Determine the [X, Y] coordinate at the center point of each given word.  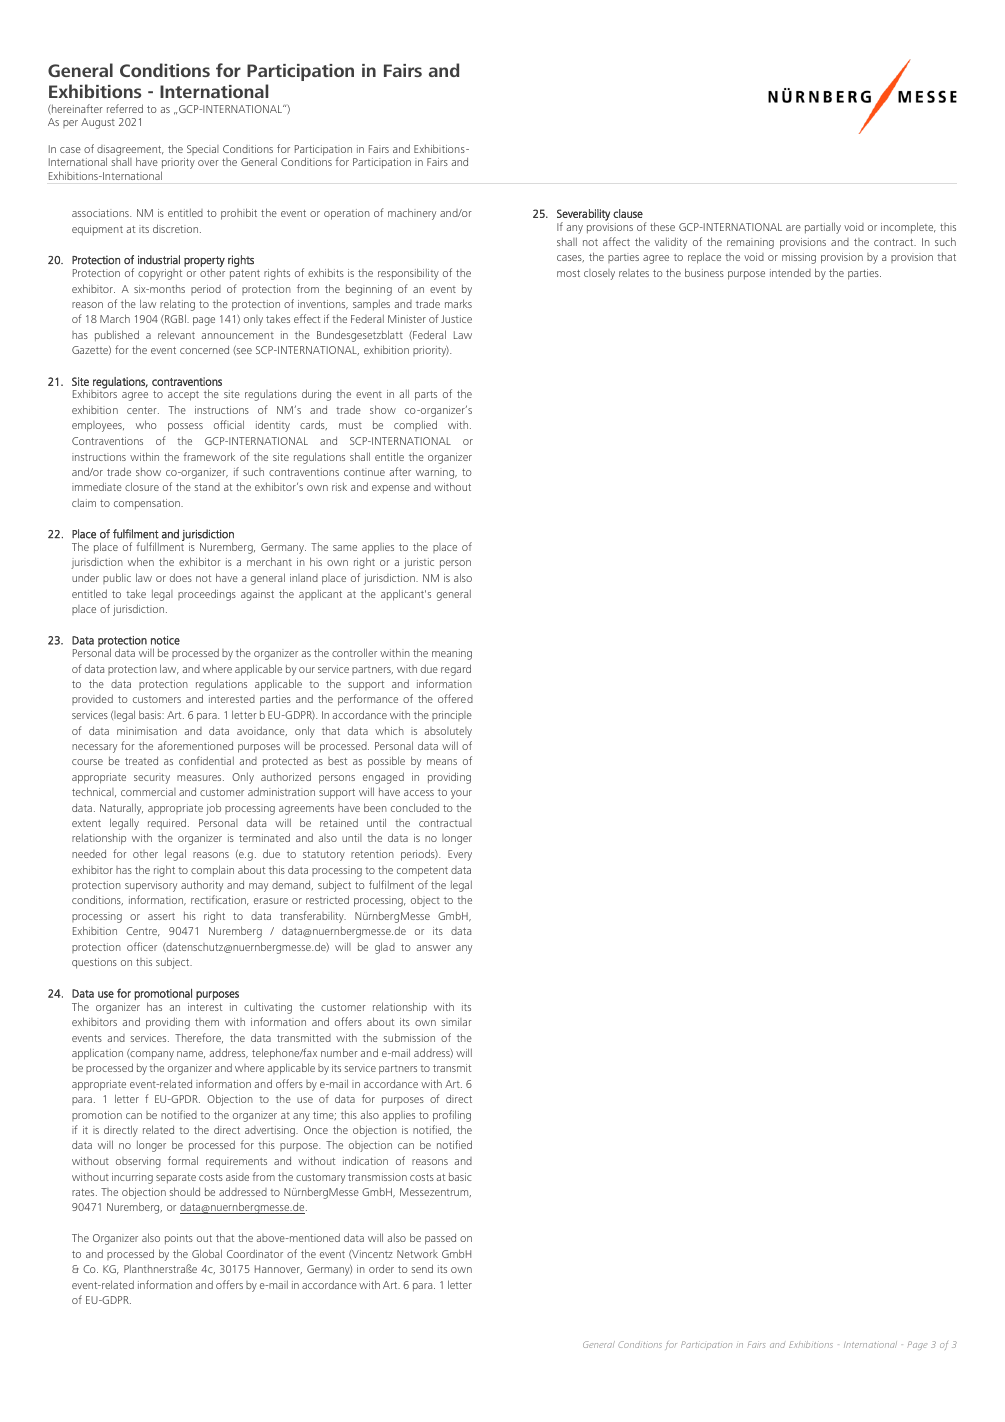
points [179, 1239]
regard [456, 670]
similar [457, 1022]
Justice [456, 319]
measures [200, 778]
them [207, 1022]
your [461, 794]
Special [203, 150]
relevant [176, 335]
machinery [412, 214]
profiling [452, 1116]
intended [790, 272]
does [181, 577]
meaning [452, 654]
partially [823, 228]
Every [460, 855]
